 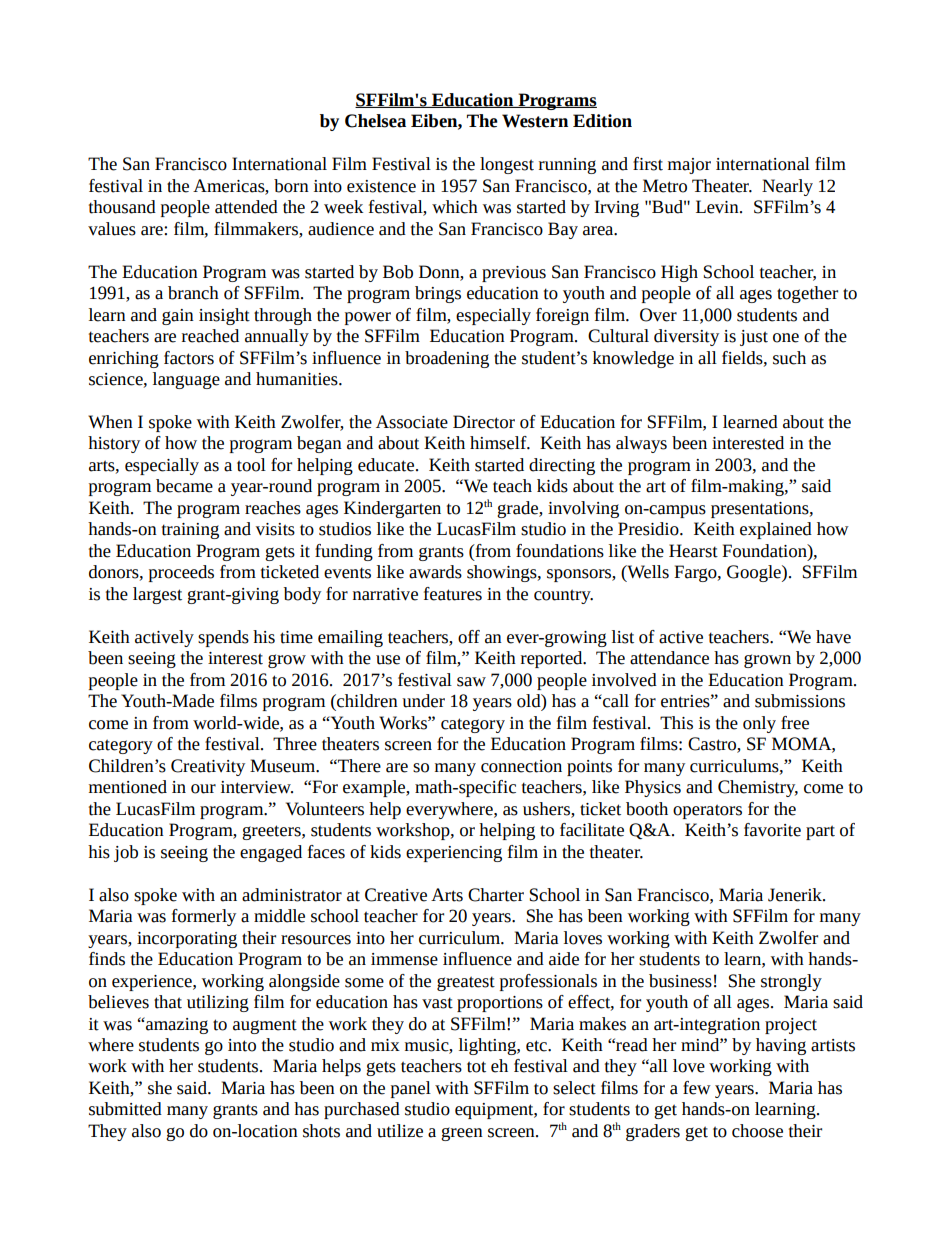 I want to click on major, so click(x=689, y=166).
